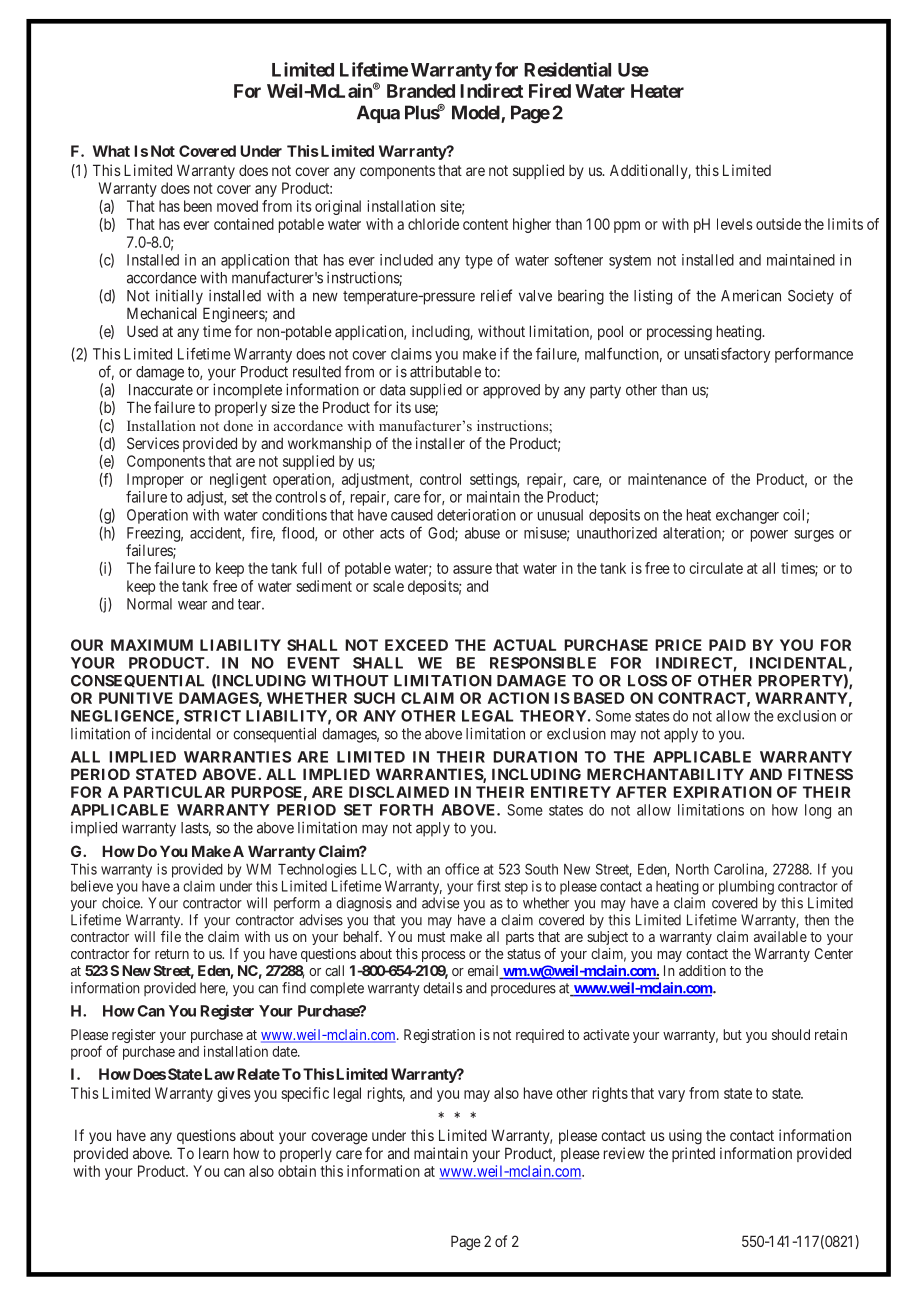 The height and width of the screenshot is (1308, 924). What do you see at coordinates (171, 936) in the screenshot?
I see `file` at bounding box center [171, 936].
